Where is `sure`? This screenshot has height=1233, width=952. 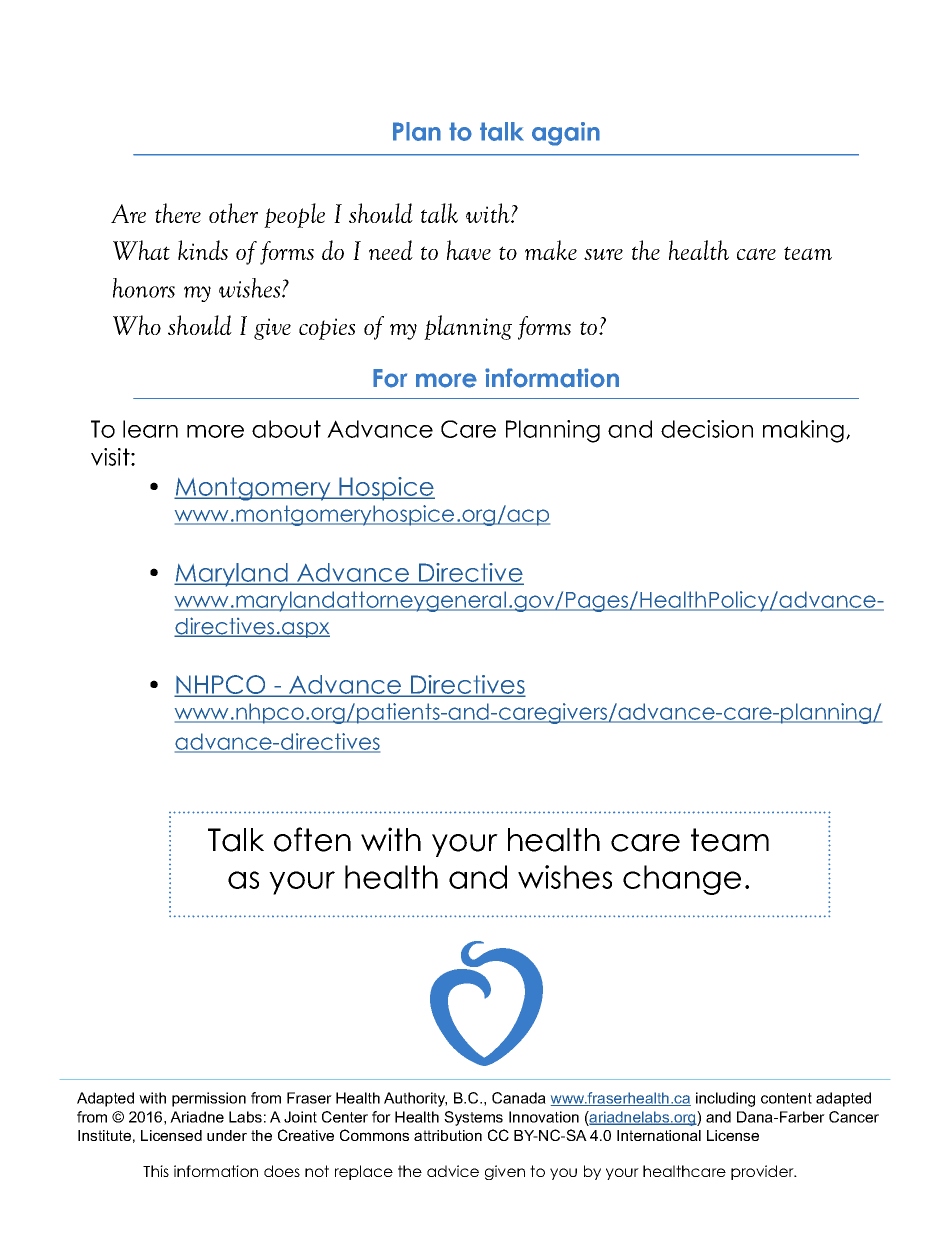 sure is located at coordinates (603, 254).
